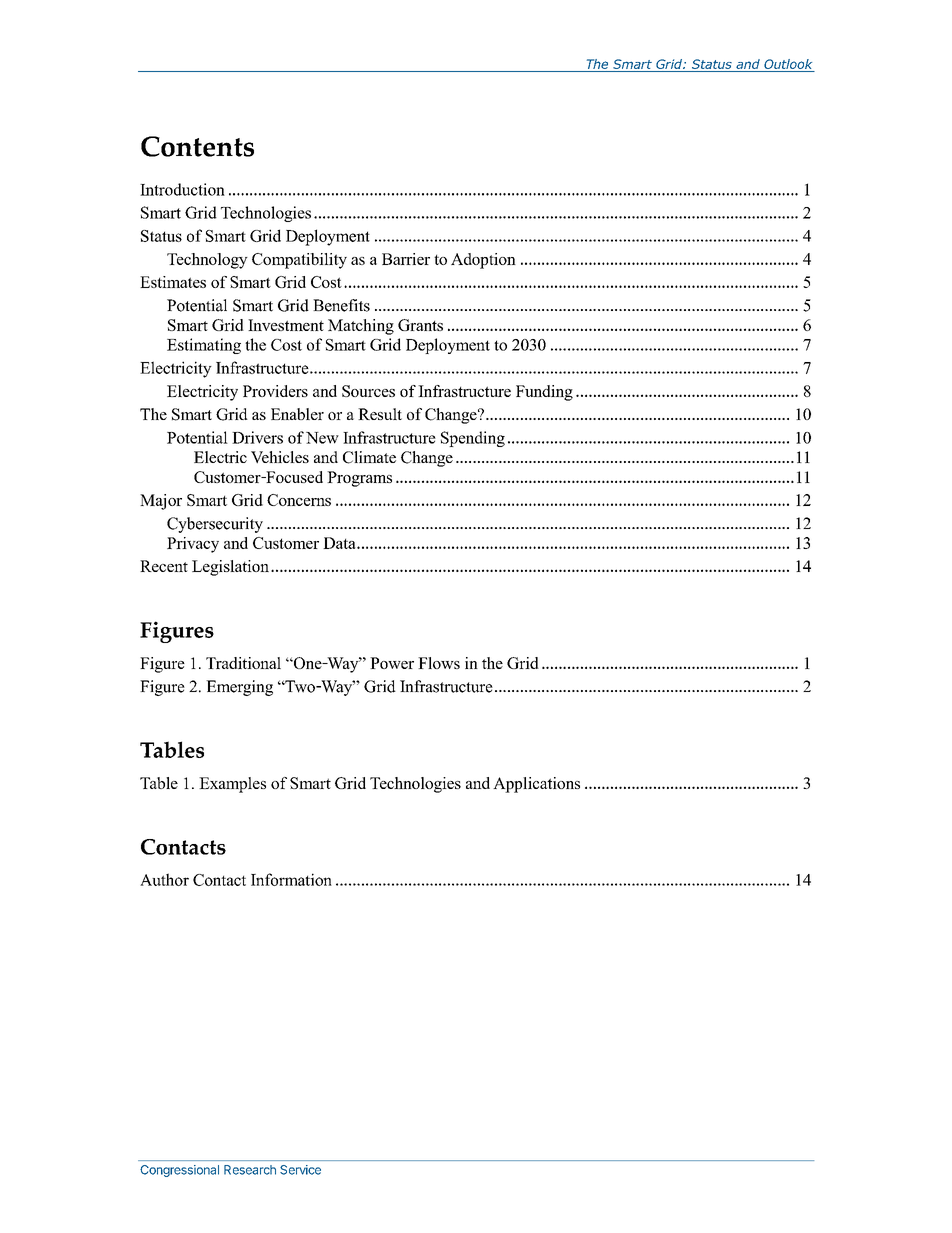 This page has width=952, height=1233. Describe the element at coordinates (239, 688) in the page. I see `Emerging` at that location.
